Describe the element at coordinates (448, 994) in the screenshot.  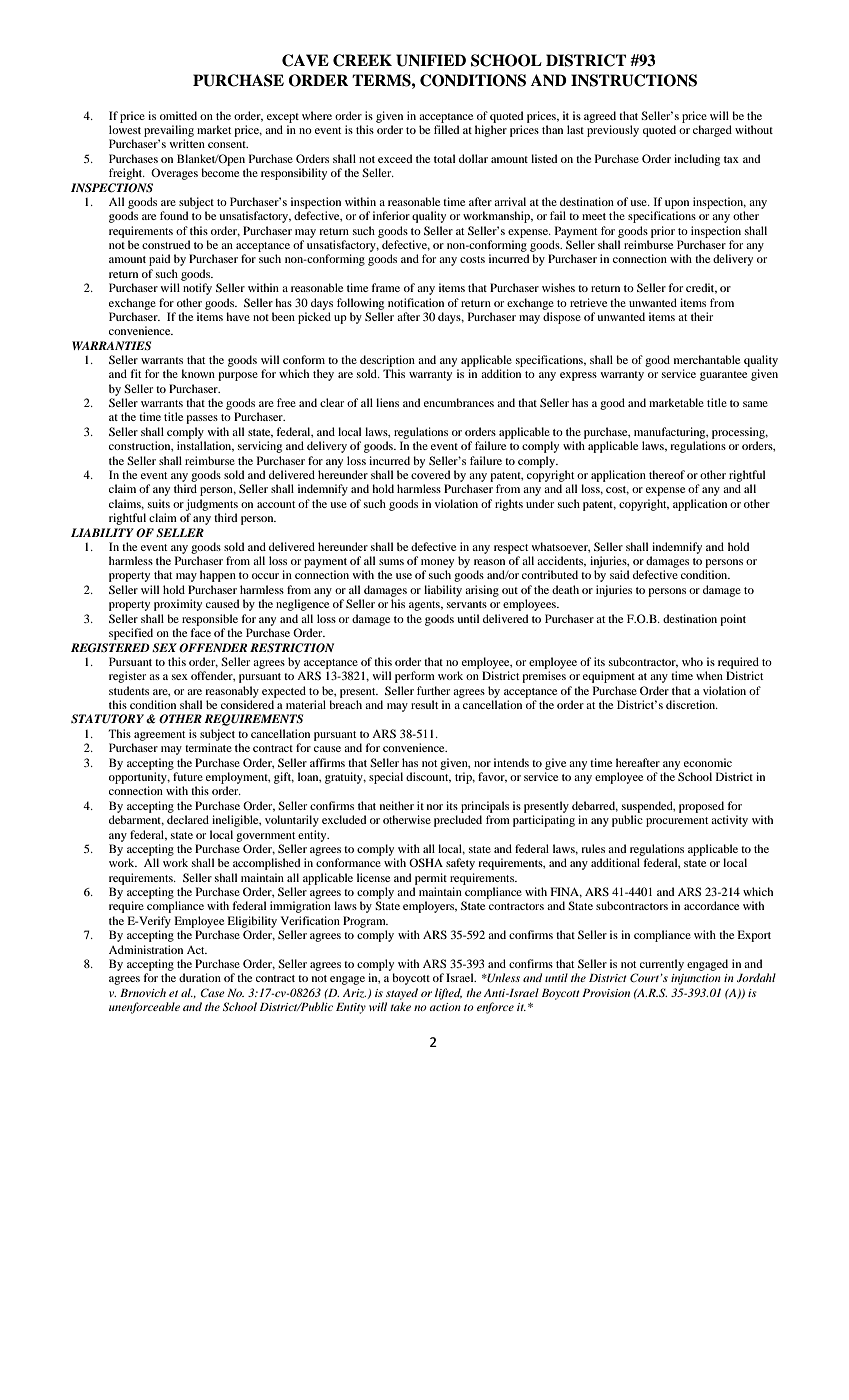
I see `lifted` at that location.
